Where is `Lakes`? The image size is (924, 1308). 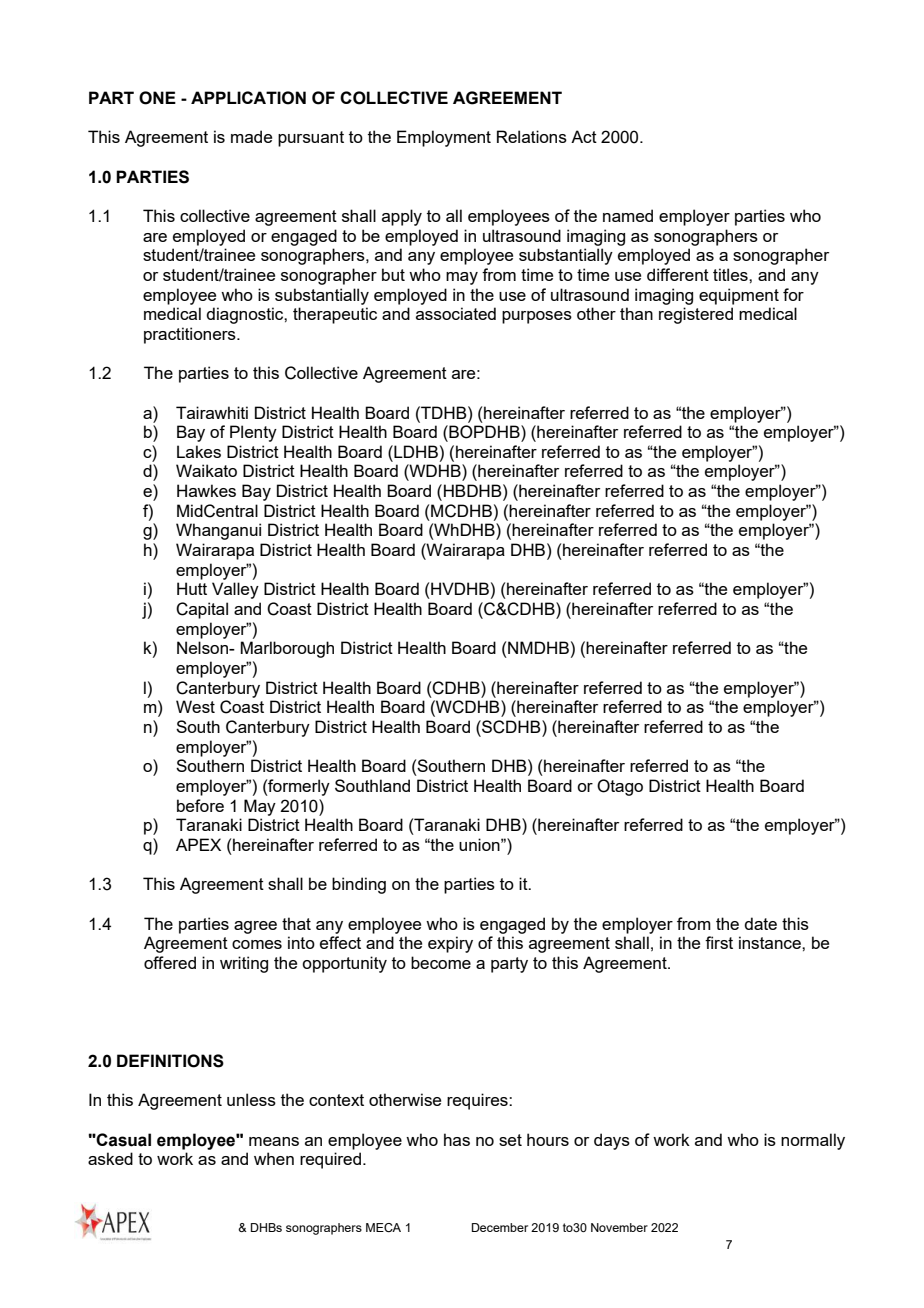 Lakes is located at coordinates (199, 451).
